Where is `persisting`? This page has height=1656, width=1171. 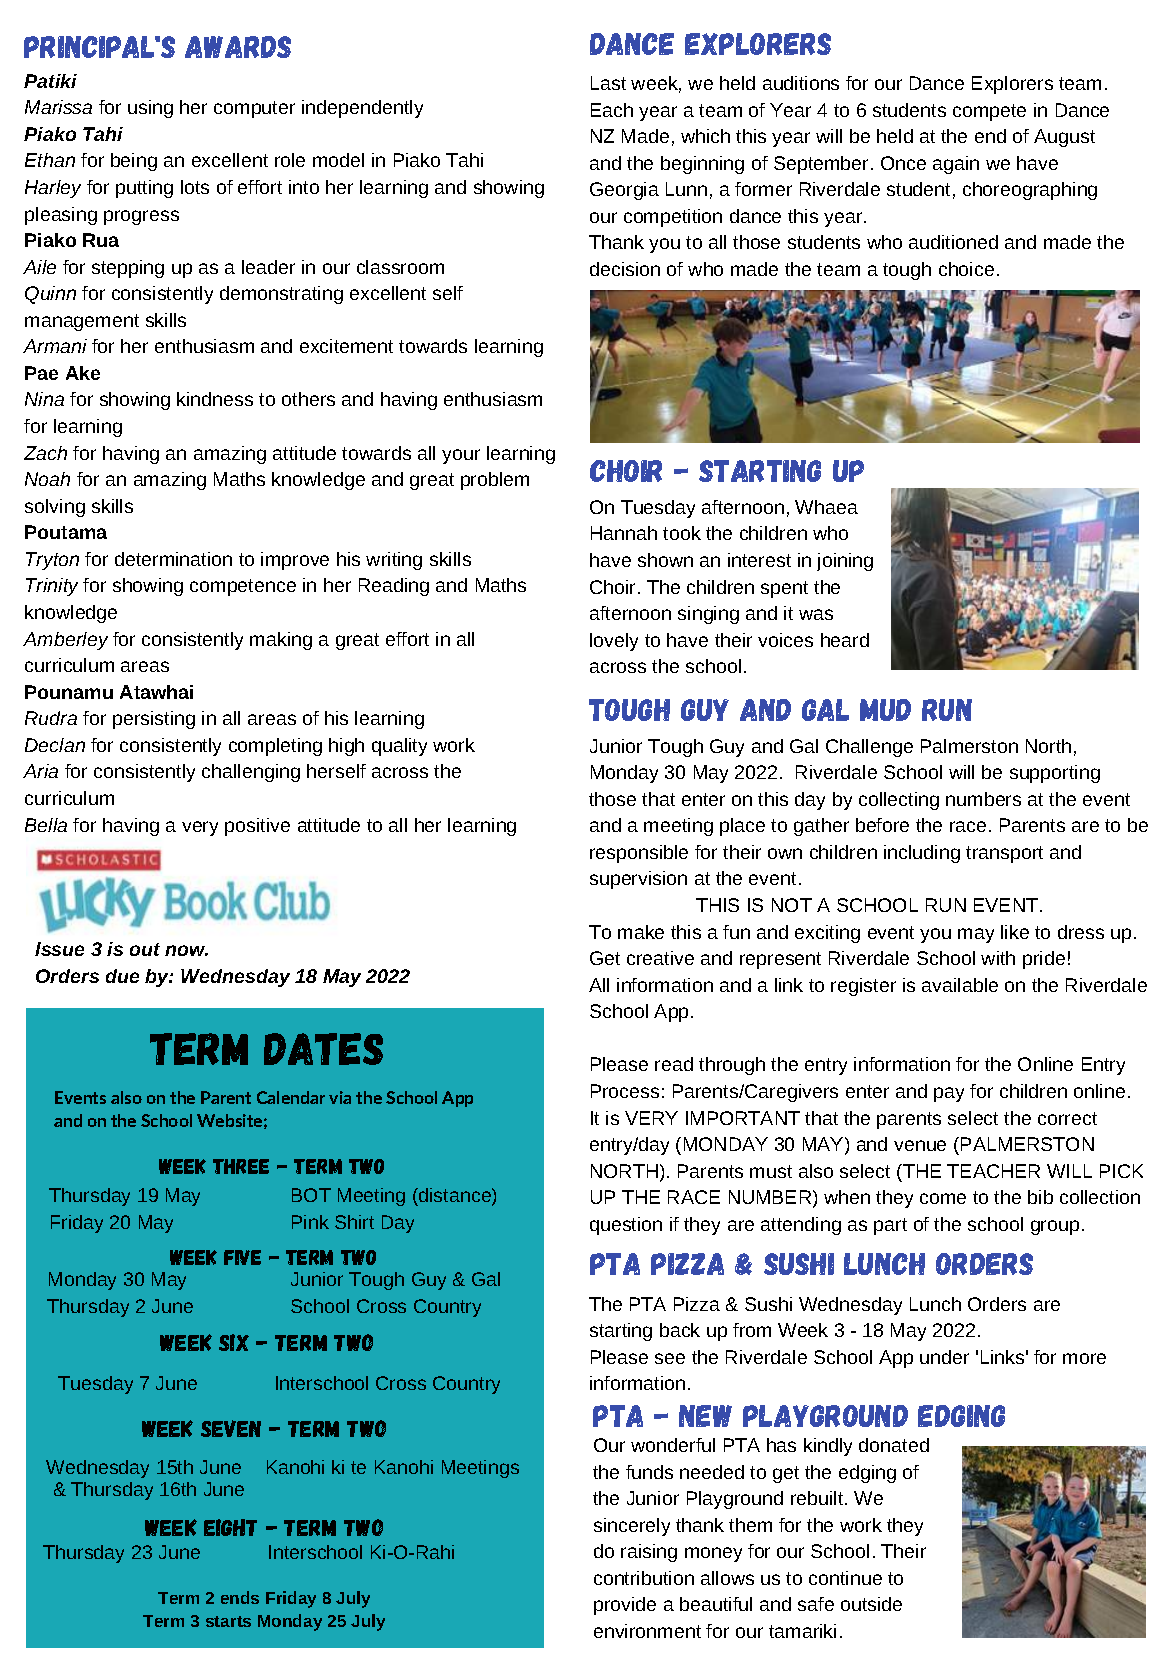 persisting is located at coordinates (154, 720).
